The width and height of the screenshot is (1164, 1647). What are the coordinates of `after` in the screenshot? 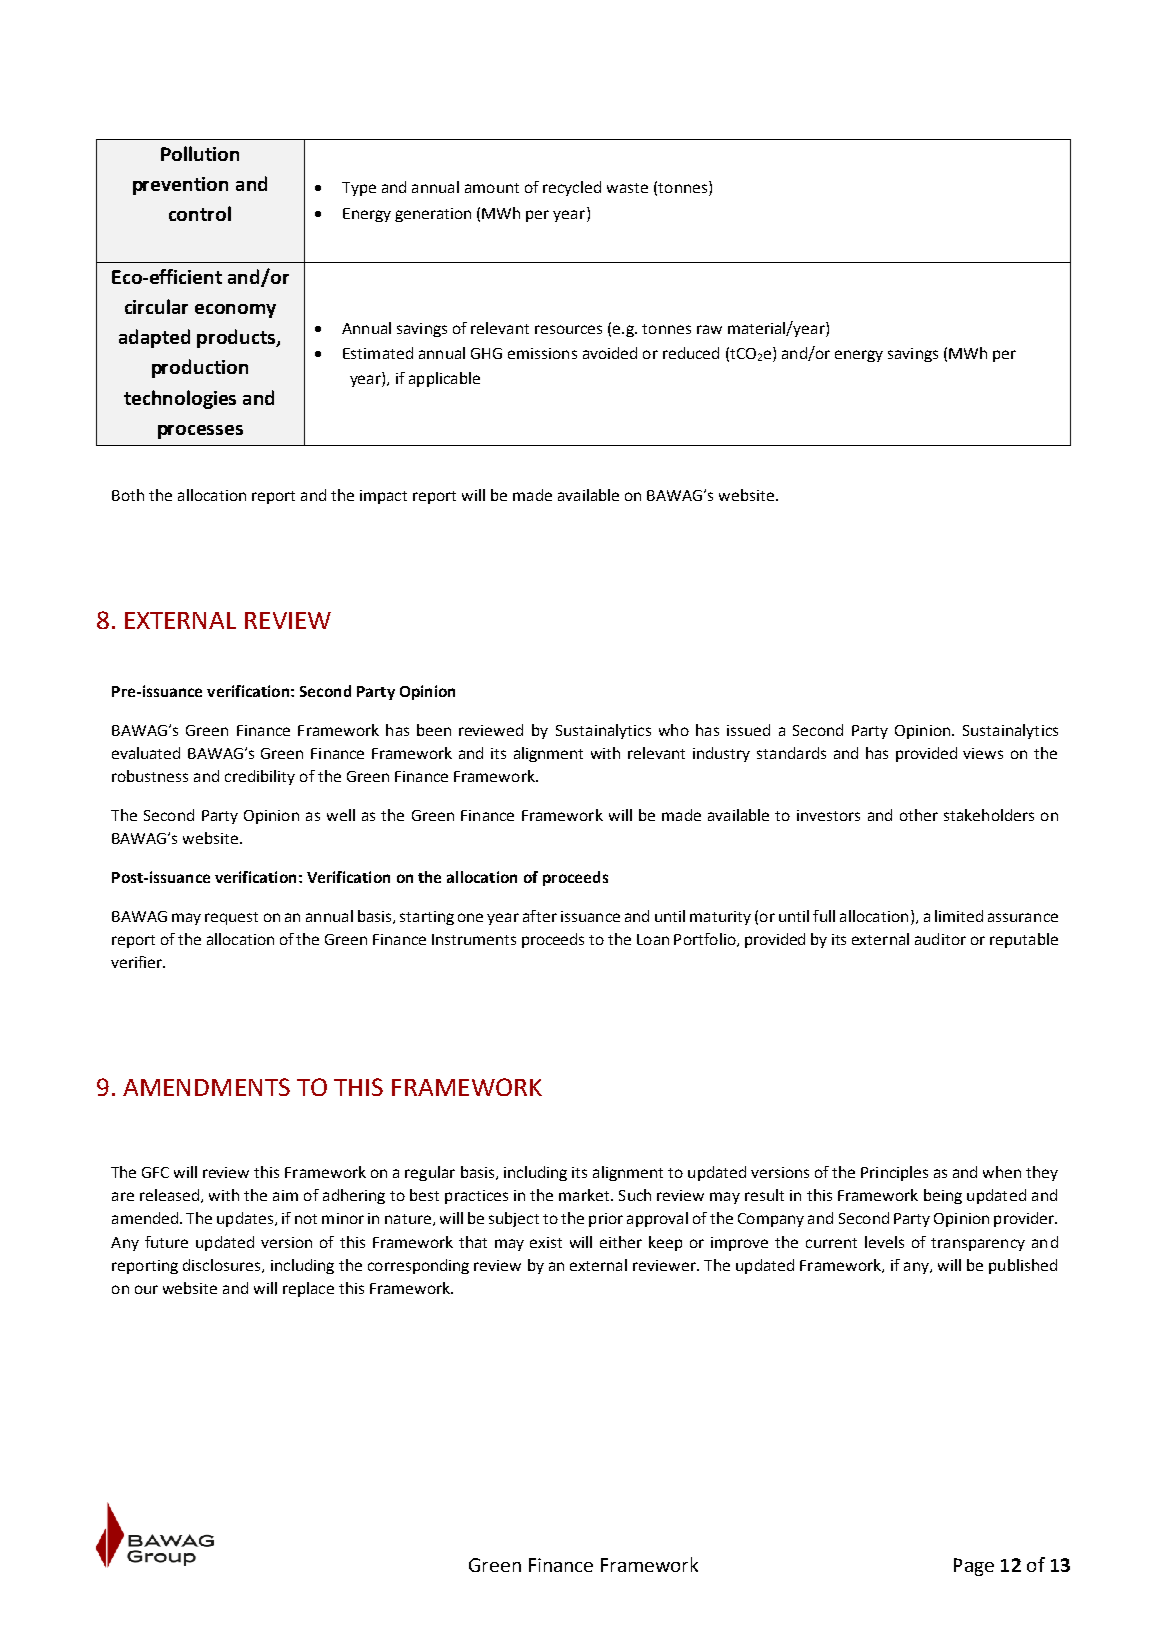 It's located at (540, 916).
